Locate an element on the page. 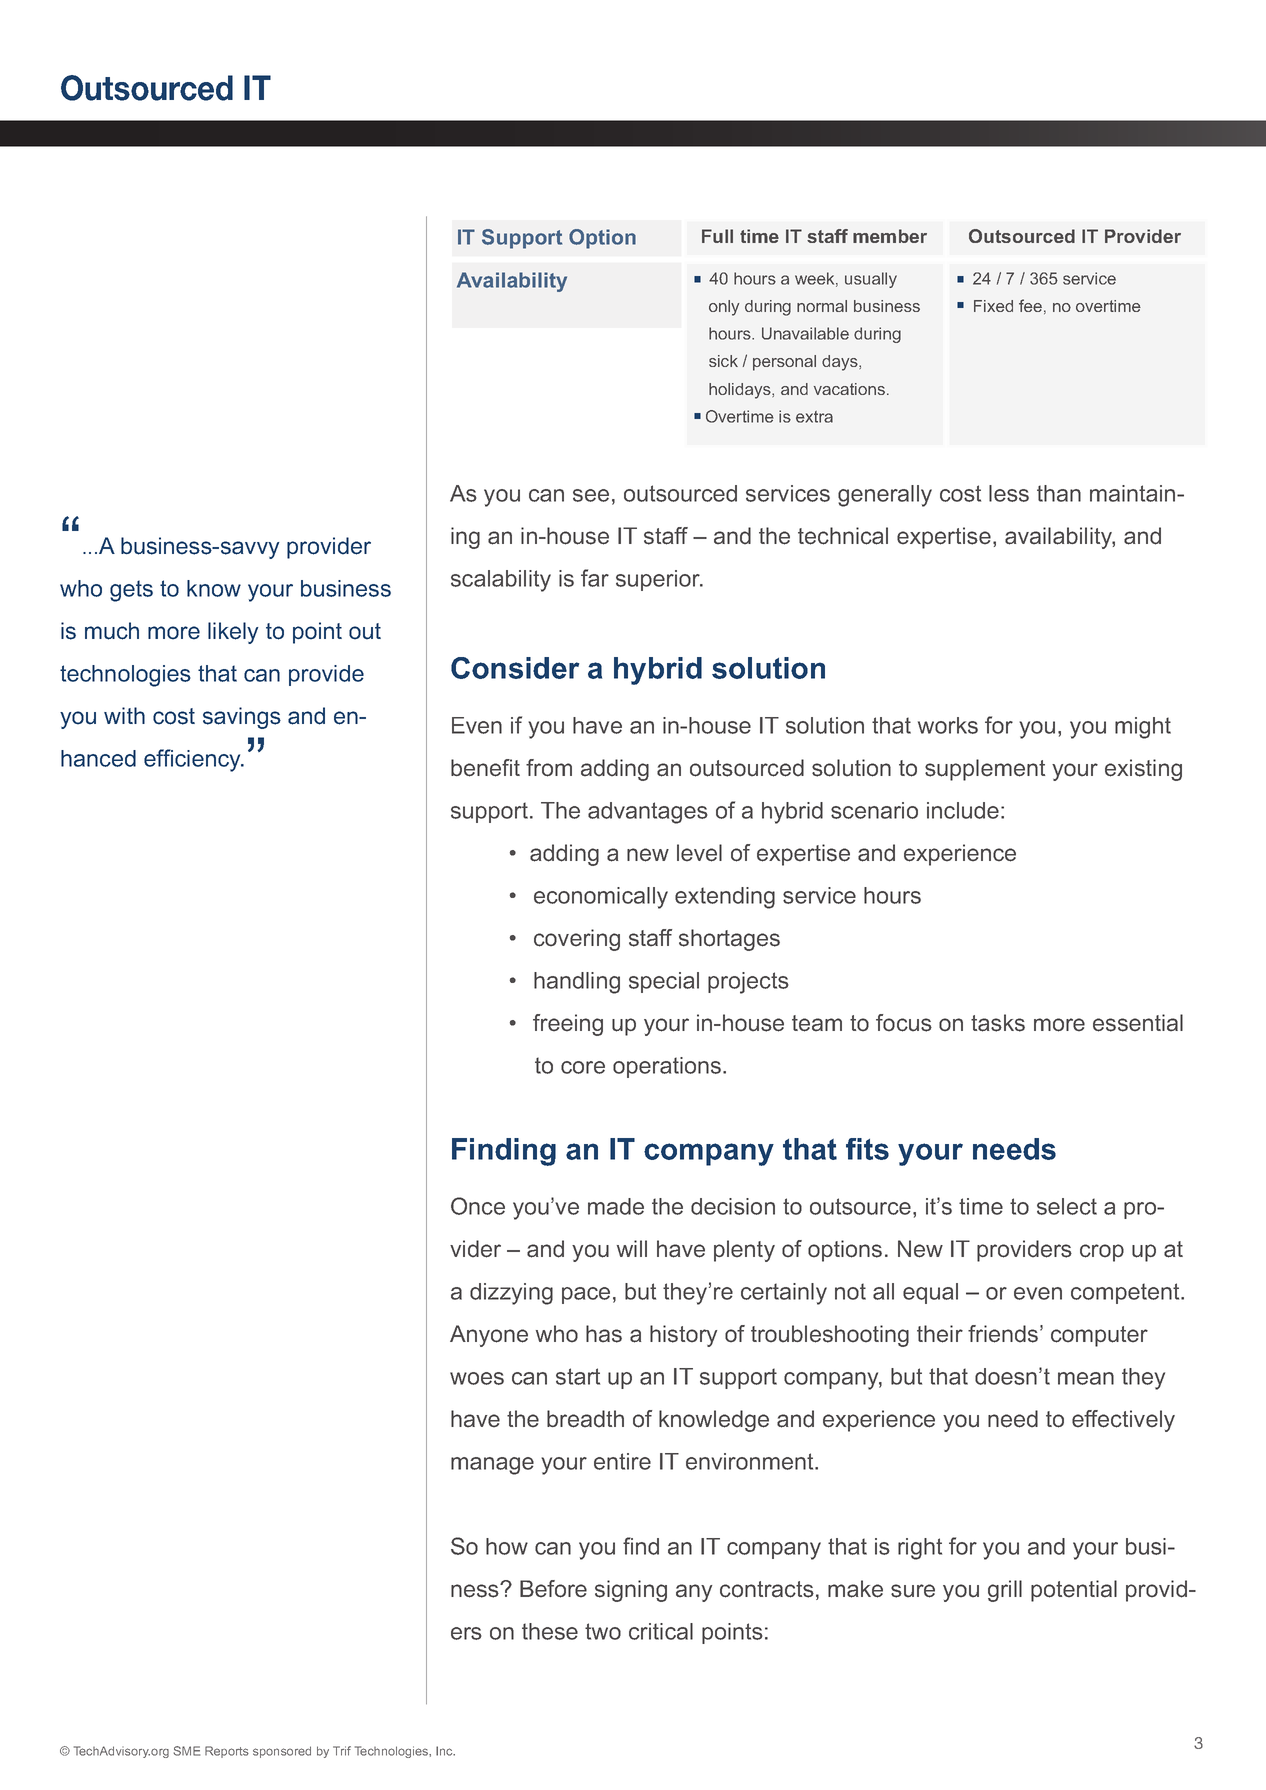 This image has width=1266, height=1790. gets is located at coordinates (131, 591).
